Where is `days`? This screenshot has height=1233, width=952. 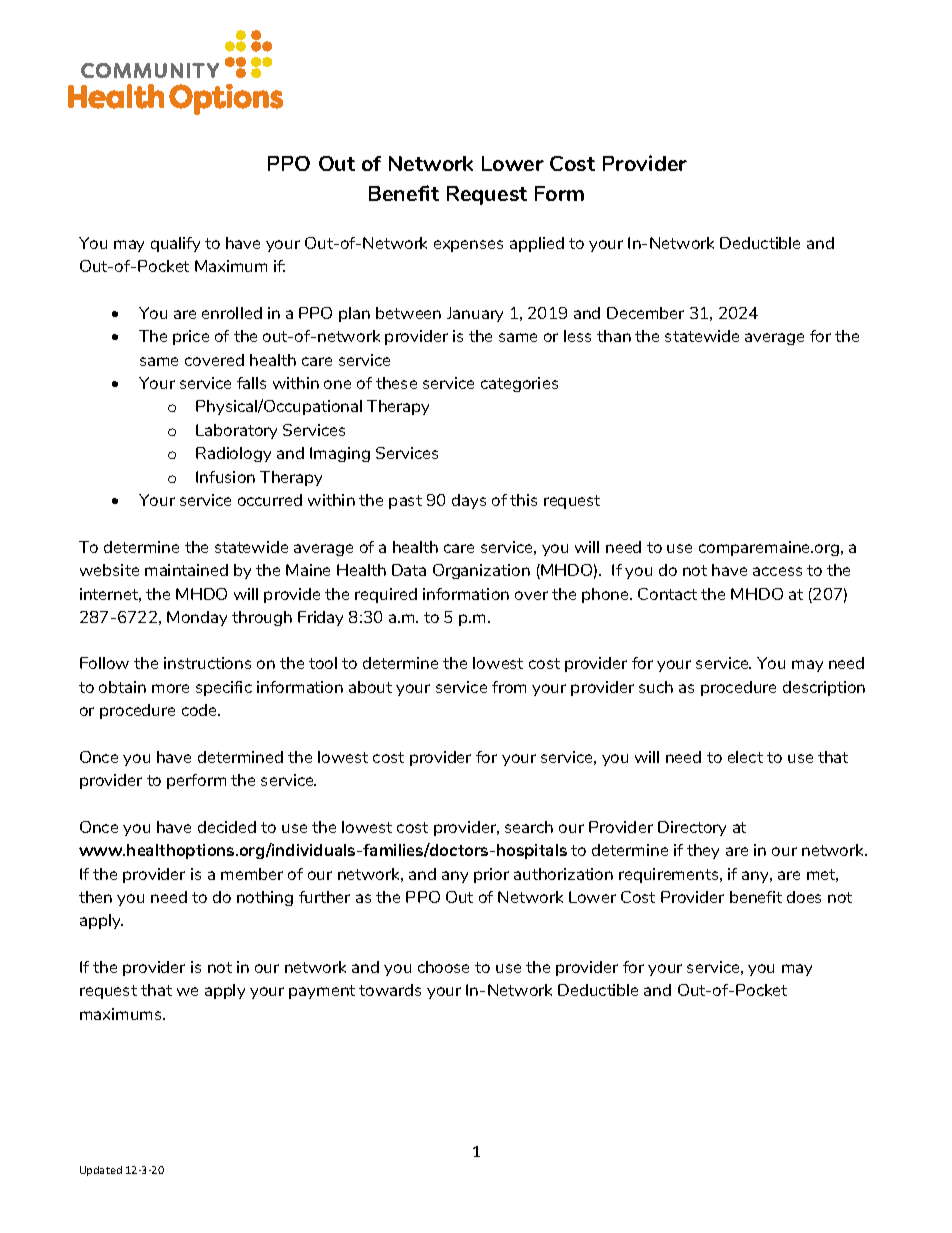
days is located at coordinates (469, 501).
